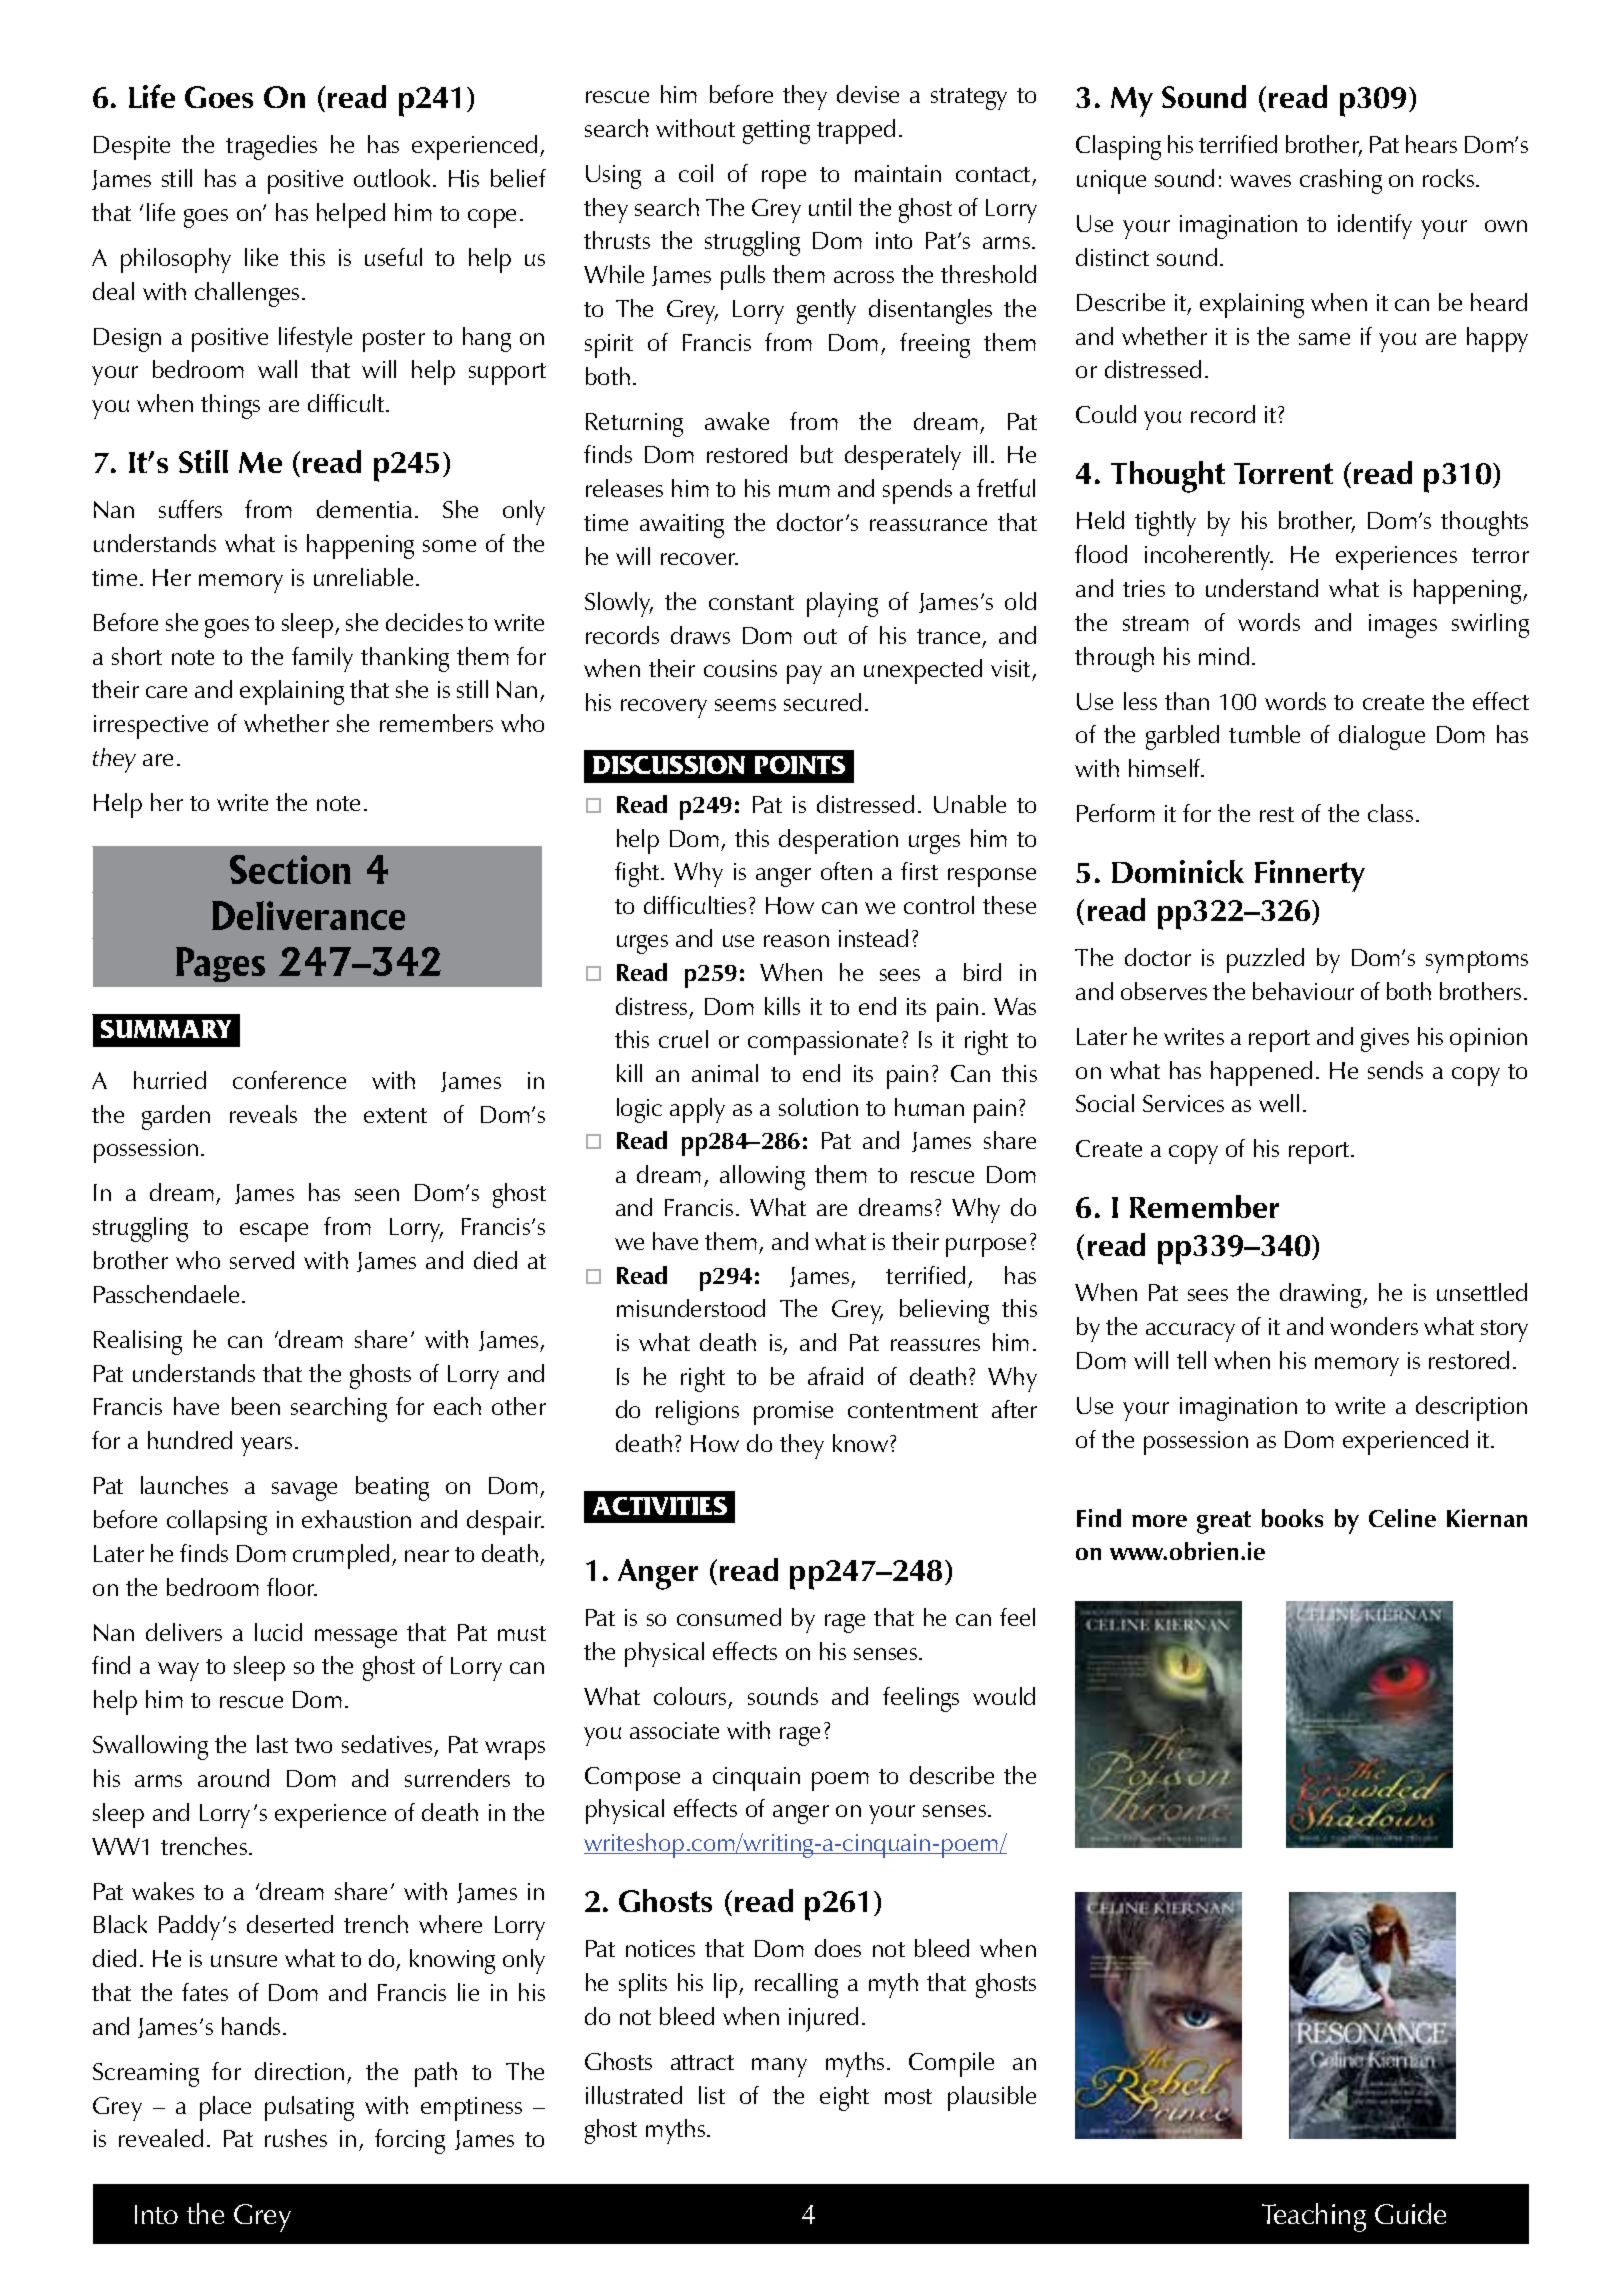 The image size is (1622, 2294). I want to click on images, so click(1403, 626).
